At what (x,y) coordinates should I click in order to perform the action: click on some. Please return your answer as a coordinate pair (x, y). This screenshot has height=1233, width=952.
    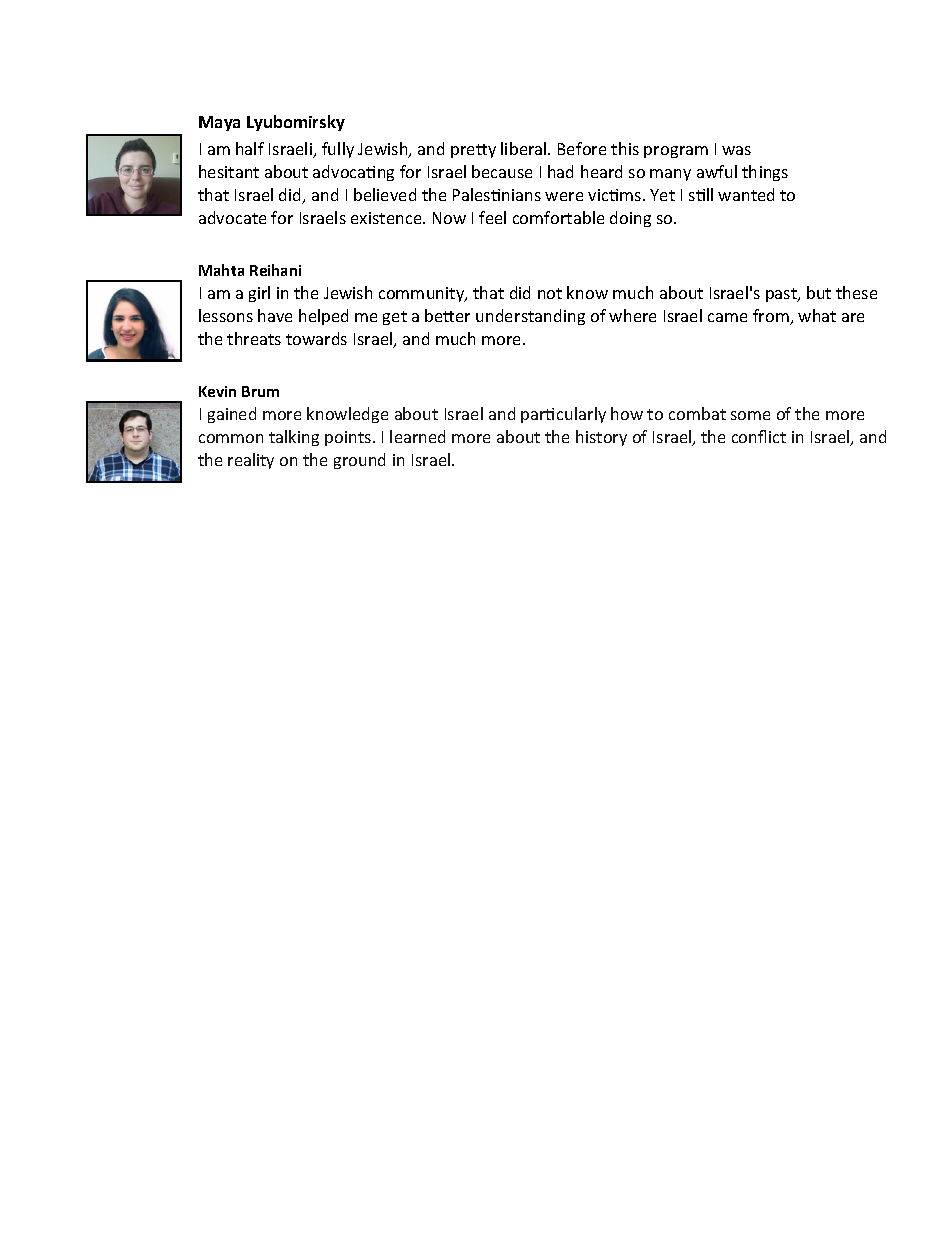
    Looking at the image, I should click on (750, 415).
